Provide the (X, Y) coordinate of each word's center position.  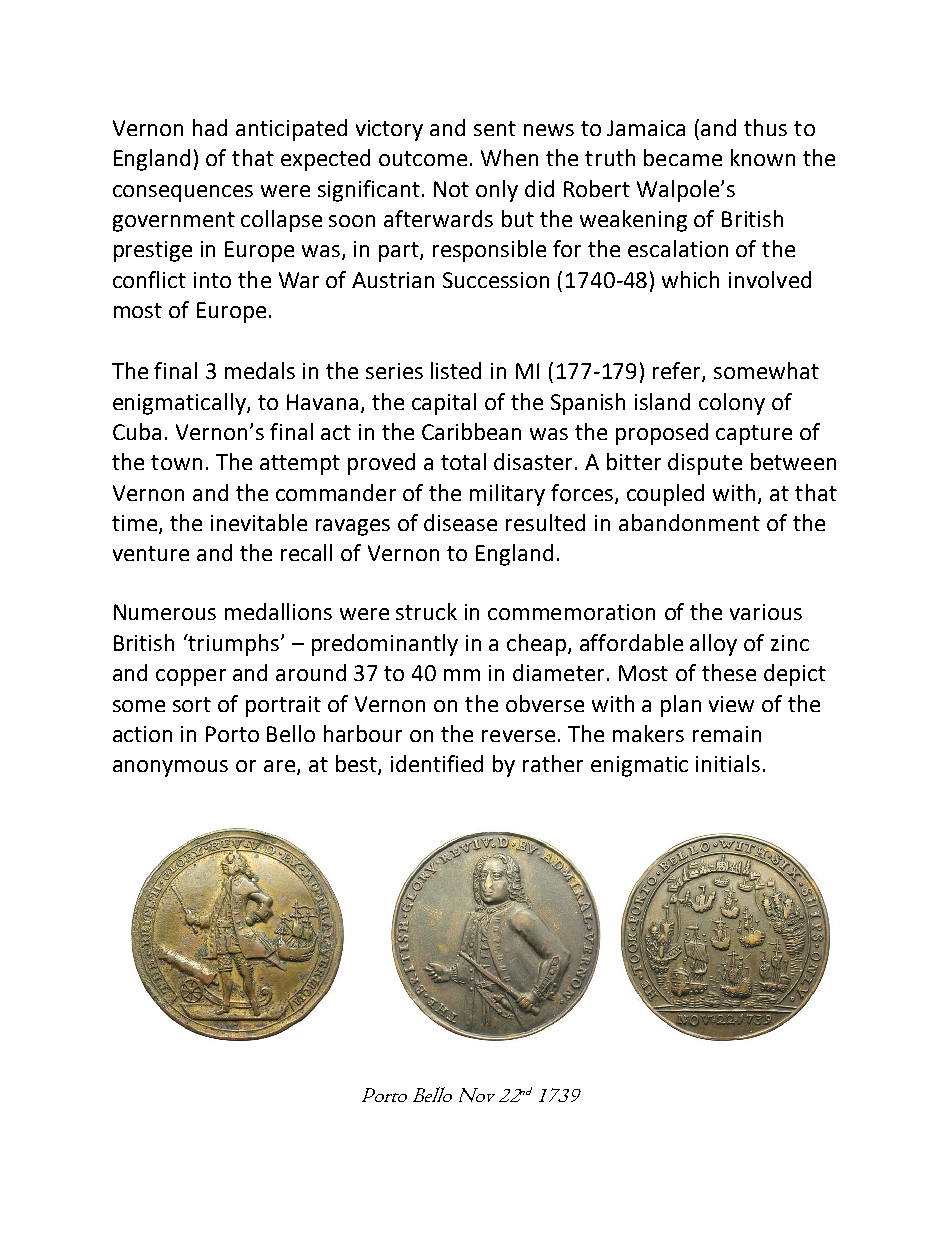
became (683, 157)
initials (728, 763)
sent (495, 128)
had (210, 127)
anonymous (170, 768)
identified (437, 763)
